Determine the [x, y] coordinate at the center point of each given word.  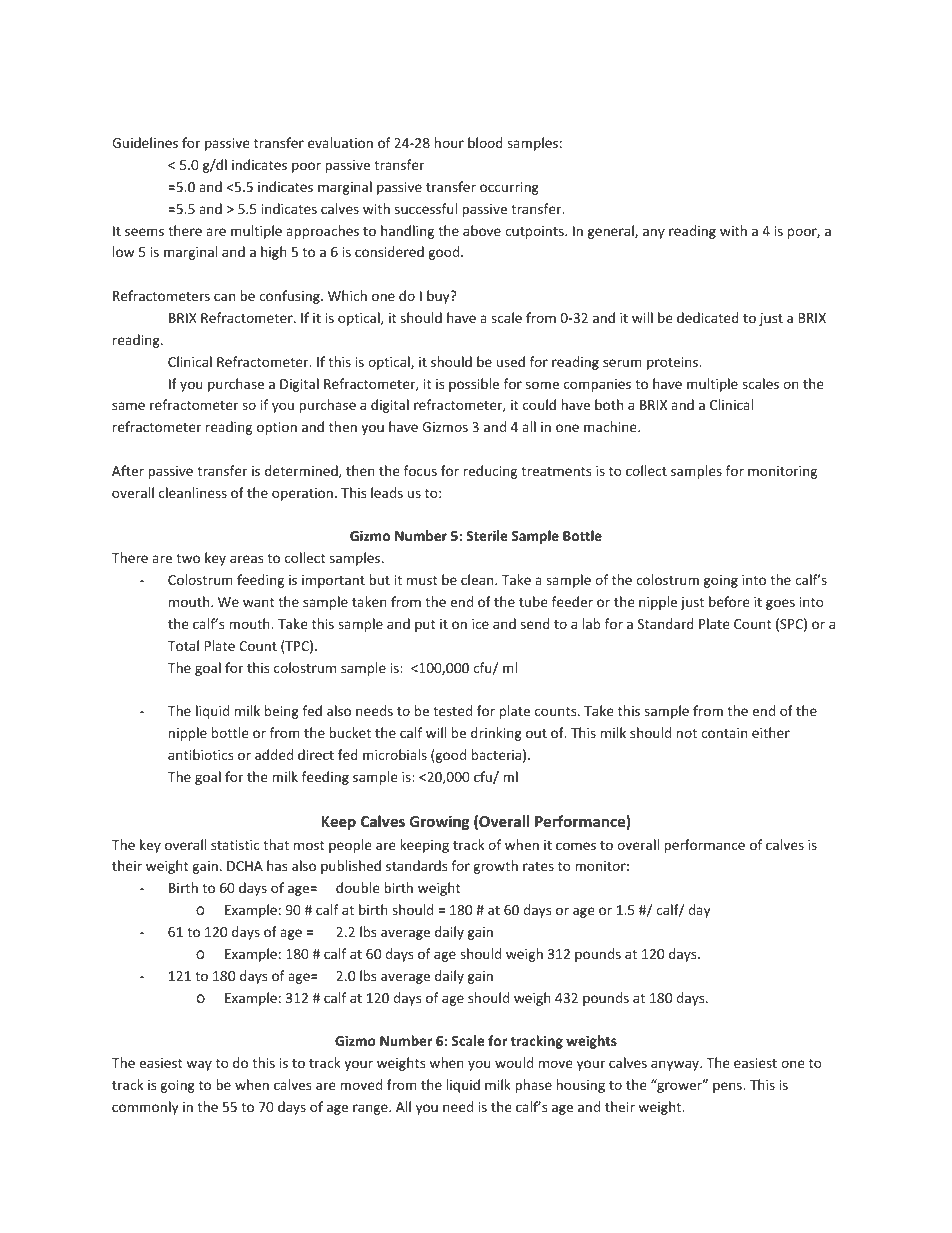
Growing [440, 822]
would [514, 1062]
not [687, 733]
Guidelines [145, 142]
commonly [145, 1108]
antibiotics [200, 754]
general [612, 232]
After [128, 470]
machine [611, 426]
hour [449, 142]
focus [420, 470]
